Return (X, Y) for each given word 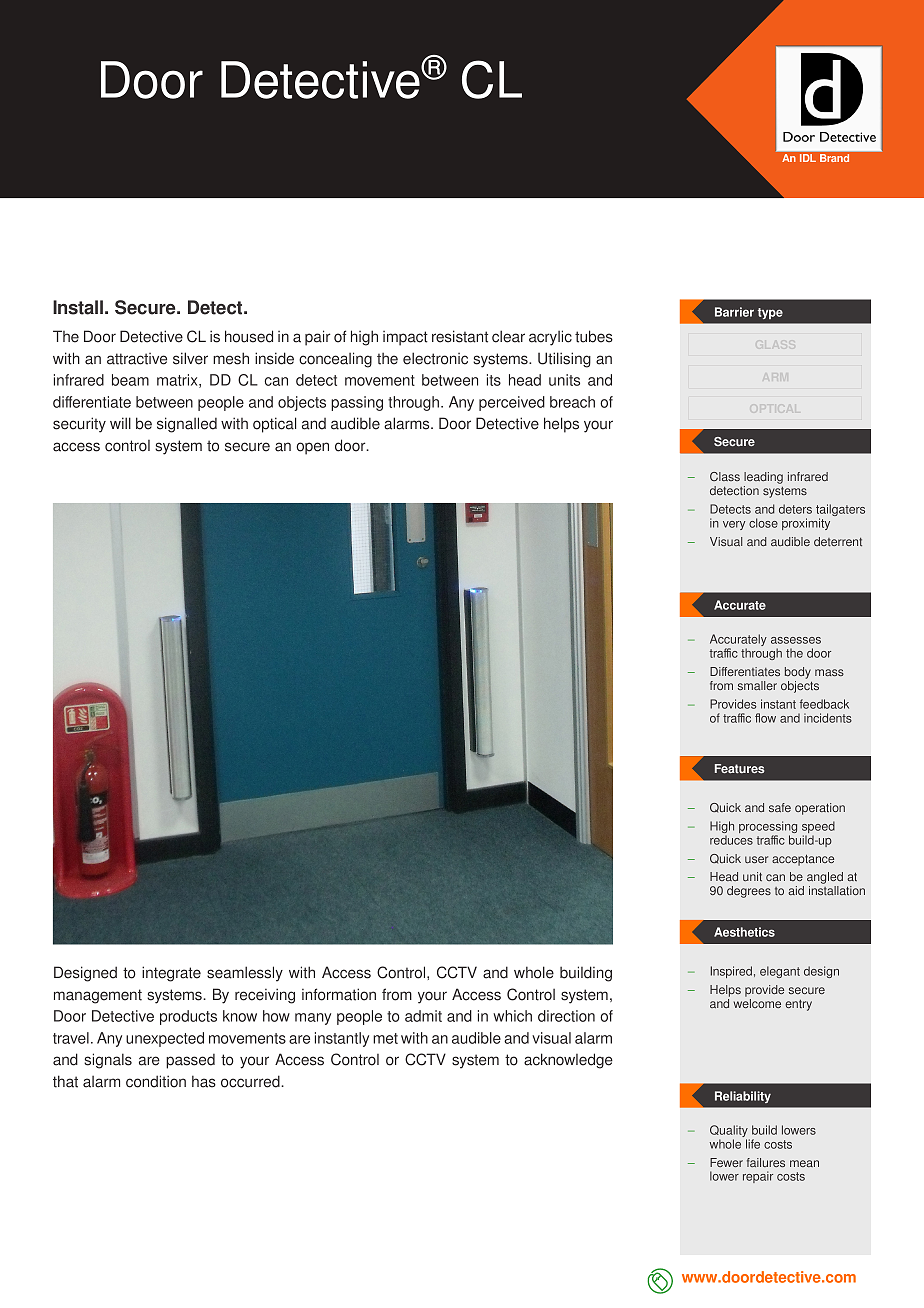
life (753, 1144)
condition (156, 1081)
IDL (808, 158)
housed (249, 336)
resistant (460, 336)
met (385, 1038)
